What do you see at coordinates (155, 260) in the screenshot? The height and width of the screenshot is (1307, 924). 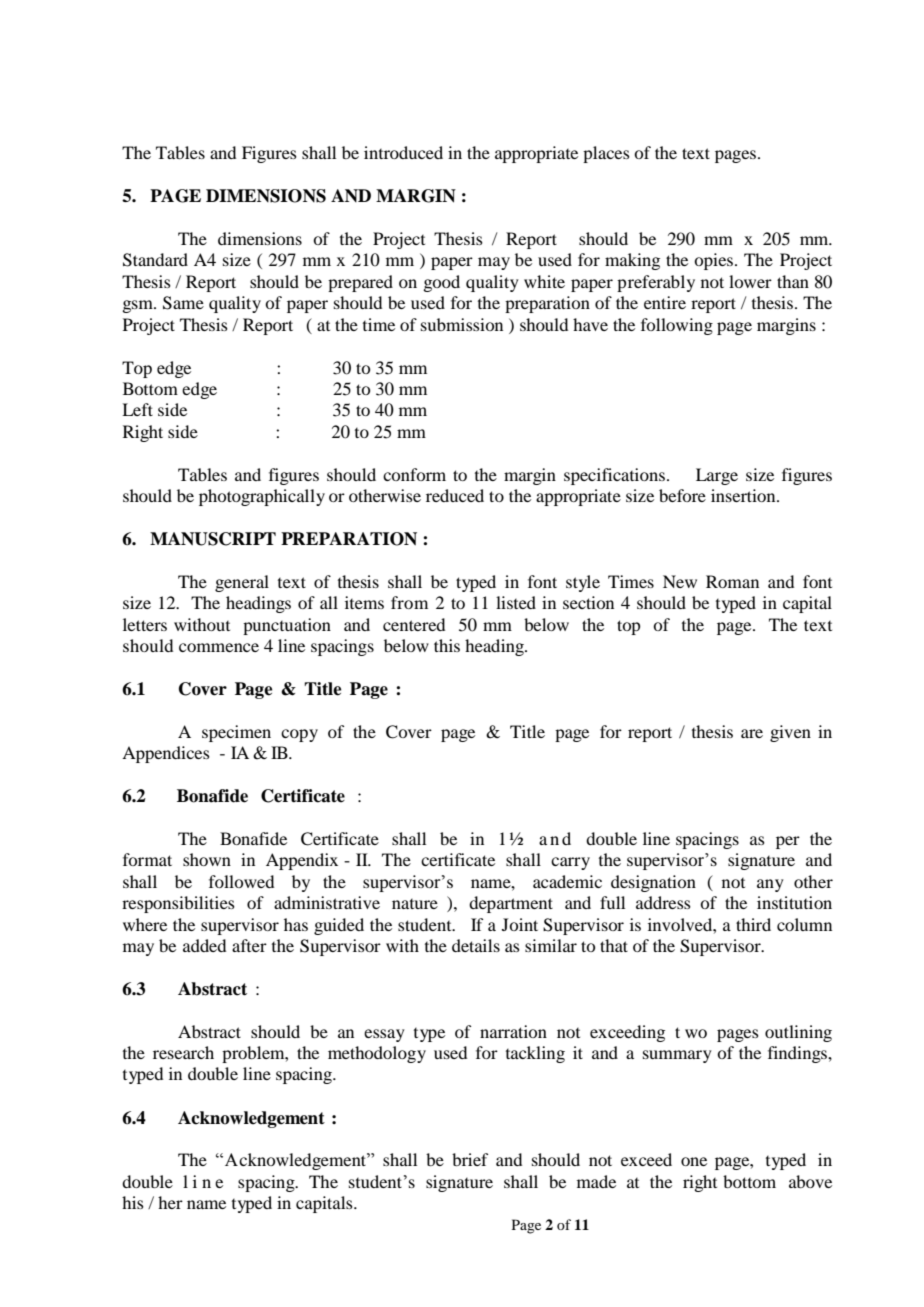 I see `Standard` at bounding box center [155, 260].
